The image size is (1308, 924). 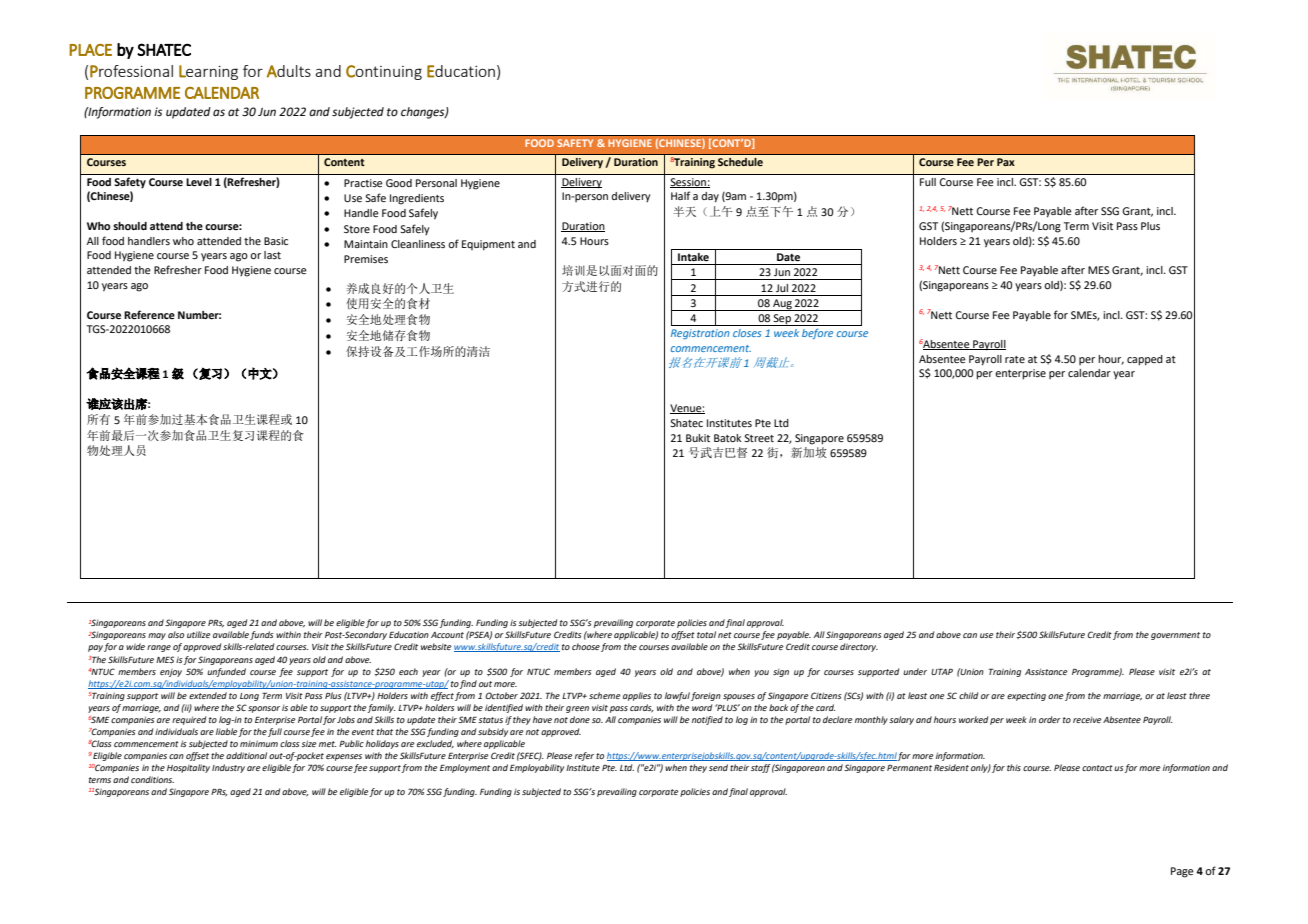 I want to click on Schedule, so click(x=740, y=162).
